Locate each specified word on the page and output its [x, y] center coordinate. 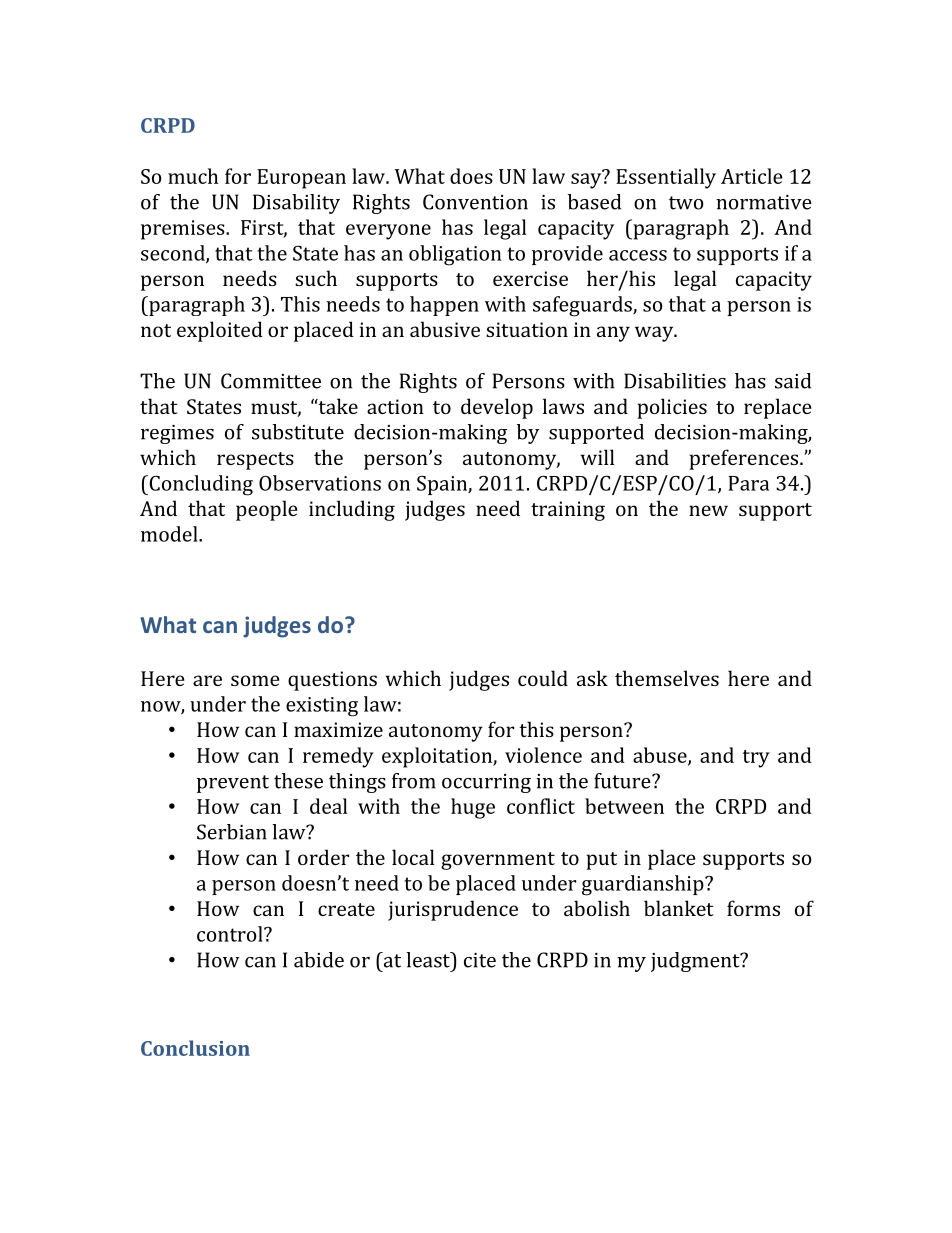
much [193, 176]
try [756, 759]
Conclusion [195, 1048]
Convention [475, 202]
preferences [745, 459]
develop [497, 408]
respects [255, 461]
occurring [486, 783]
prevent [233, 784]
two [686, 203]
